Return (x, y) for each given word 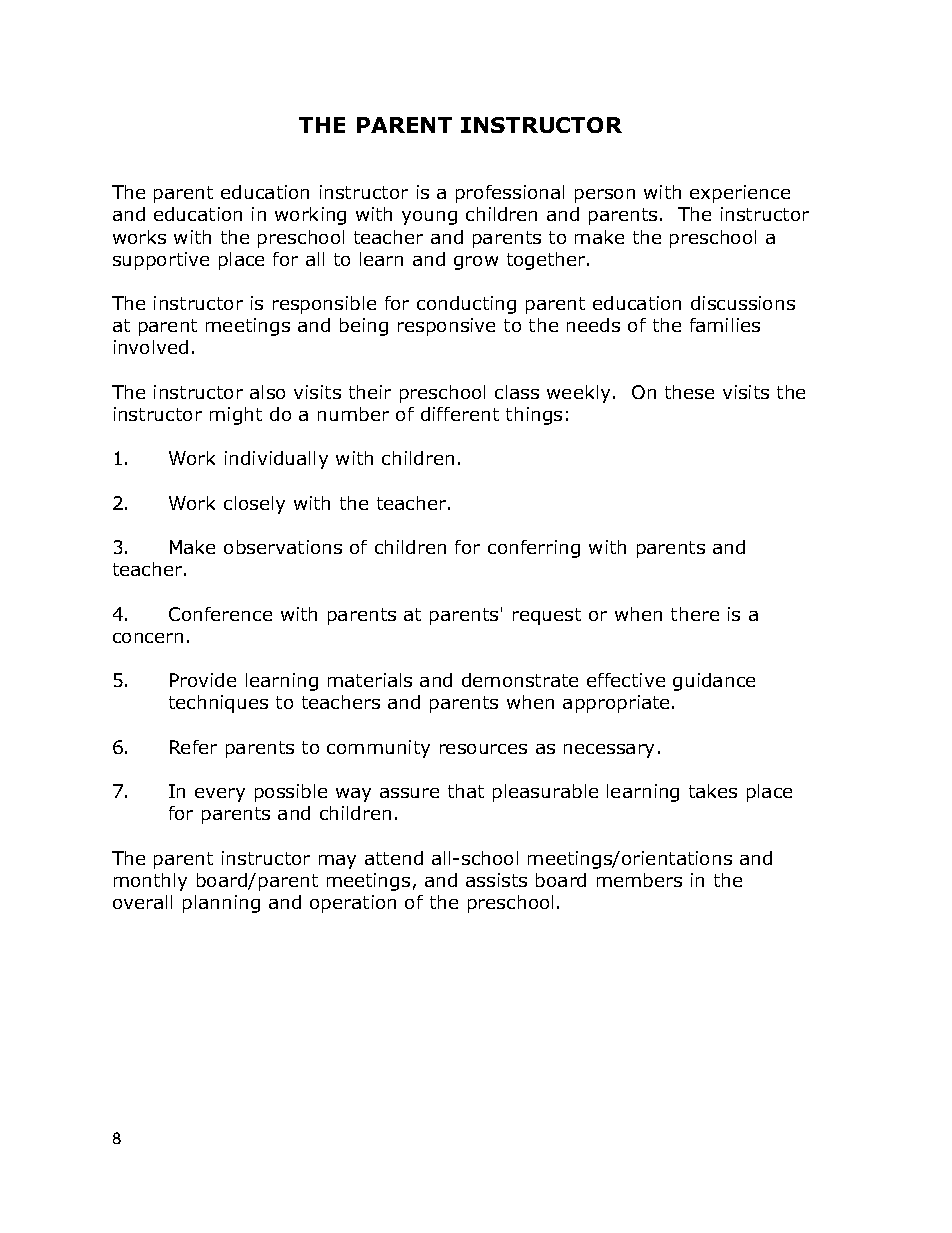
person (605, 196)
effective (626, 680)
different (460, 414)
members (639, 880)
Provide (203, 680)
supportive (161, 261)
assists (496, 880)
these (689, 392)
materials (370, 680)
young (429, 218)
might (236, 416)
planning (221, 904)
